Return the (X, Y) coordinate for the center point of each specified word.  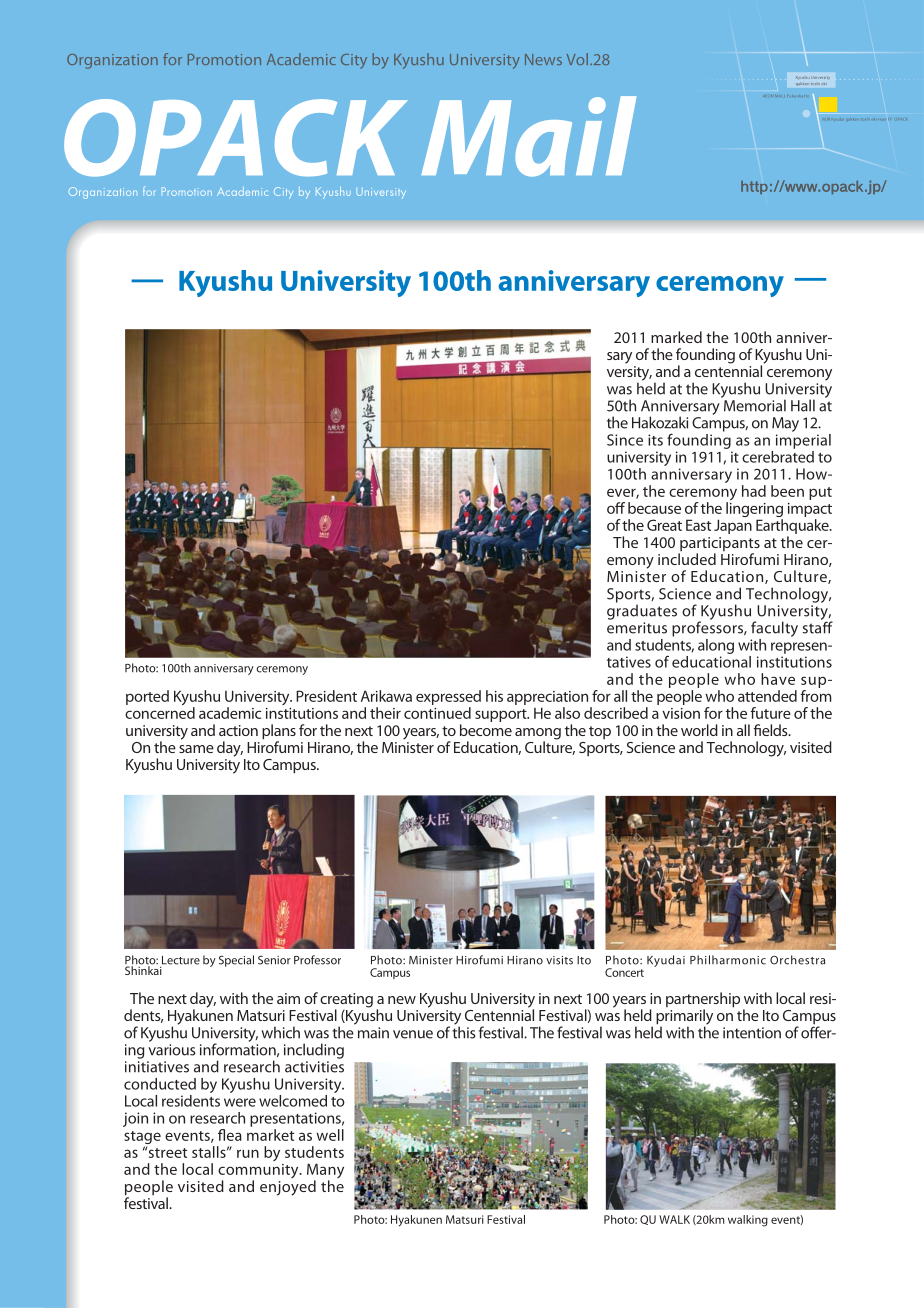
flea (230, 1135)
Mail (528, 136)
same (196, 749)
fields (771, 730)
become (486, 730)
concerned (160, 713)
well (330, 1135)
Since (625, 440)
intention (752, 1033)
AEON (767, 96)
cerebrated (778, 455)
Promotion (224, 59)
